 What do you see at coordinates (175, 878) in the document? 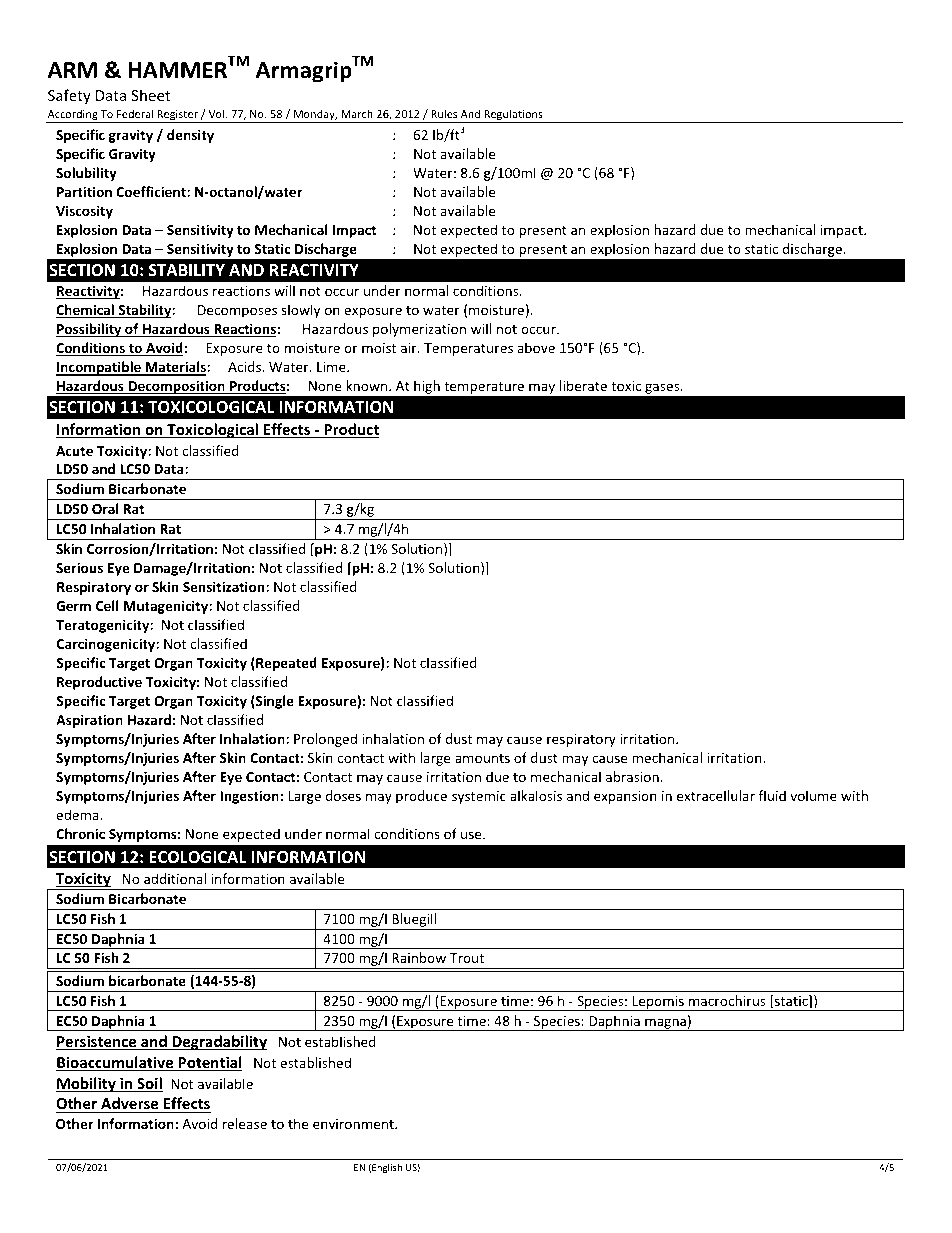
I see `additional` at bounding box center [175, 878].
